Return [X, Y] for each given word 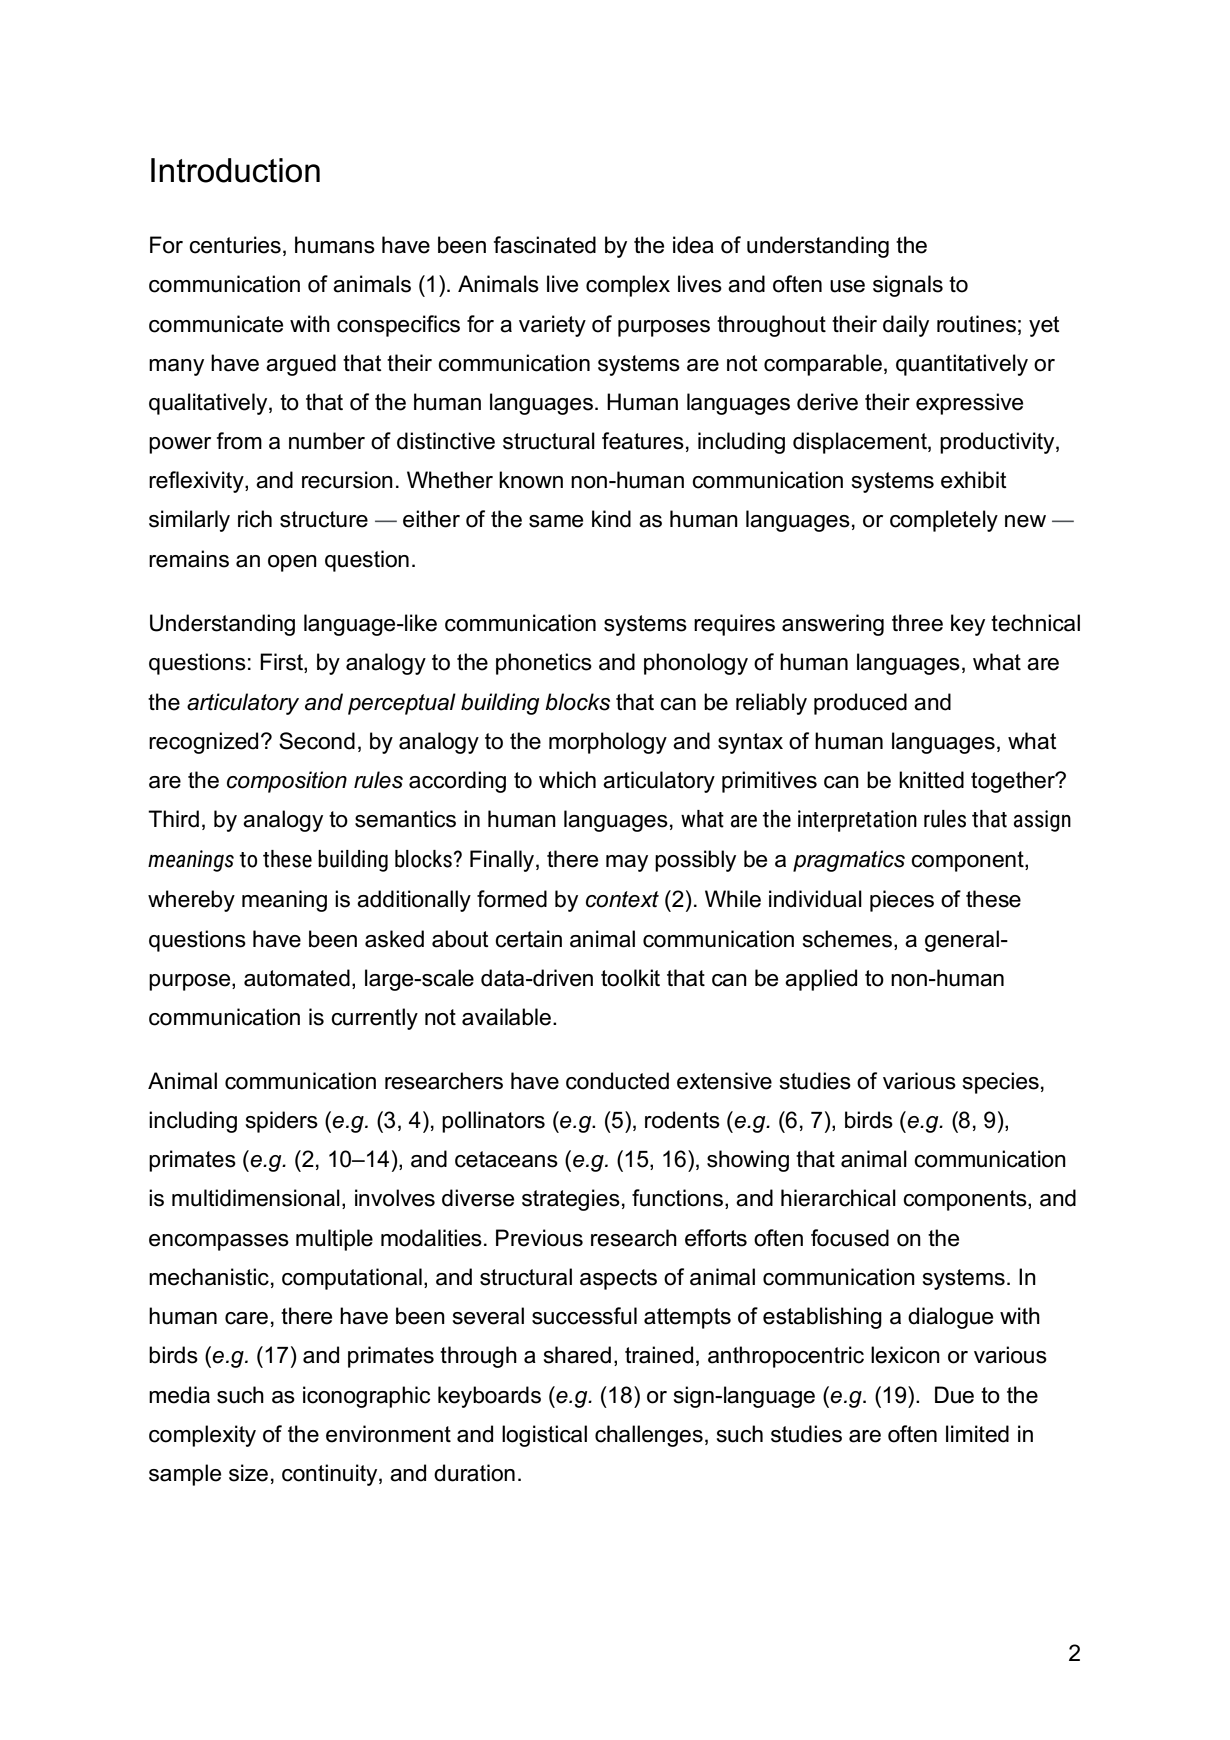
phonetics [544, 664]
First [282, 663]
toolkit [630, 978]
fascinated [545, 245]
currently [374, 1019]
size [248, 1473]
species [1001, 1083]
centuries [235, 245]
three [917, 623]
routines [976, 324]
